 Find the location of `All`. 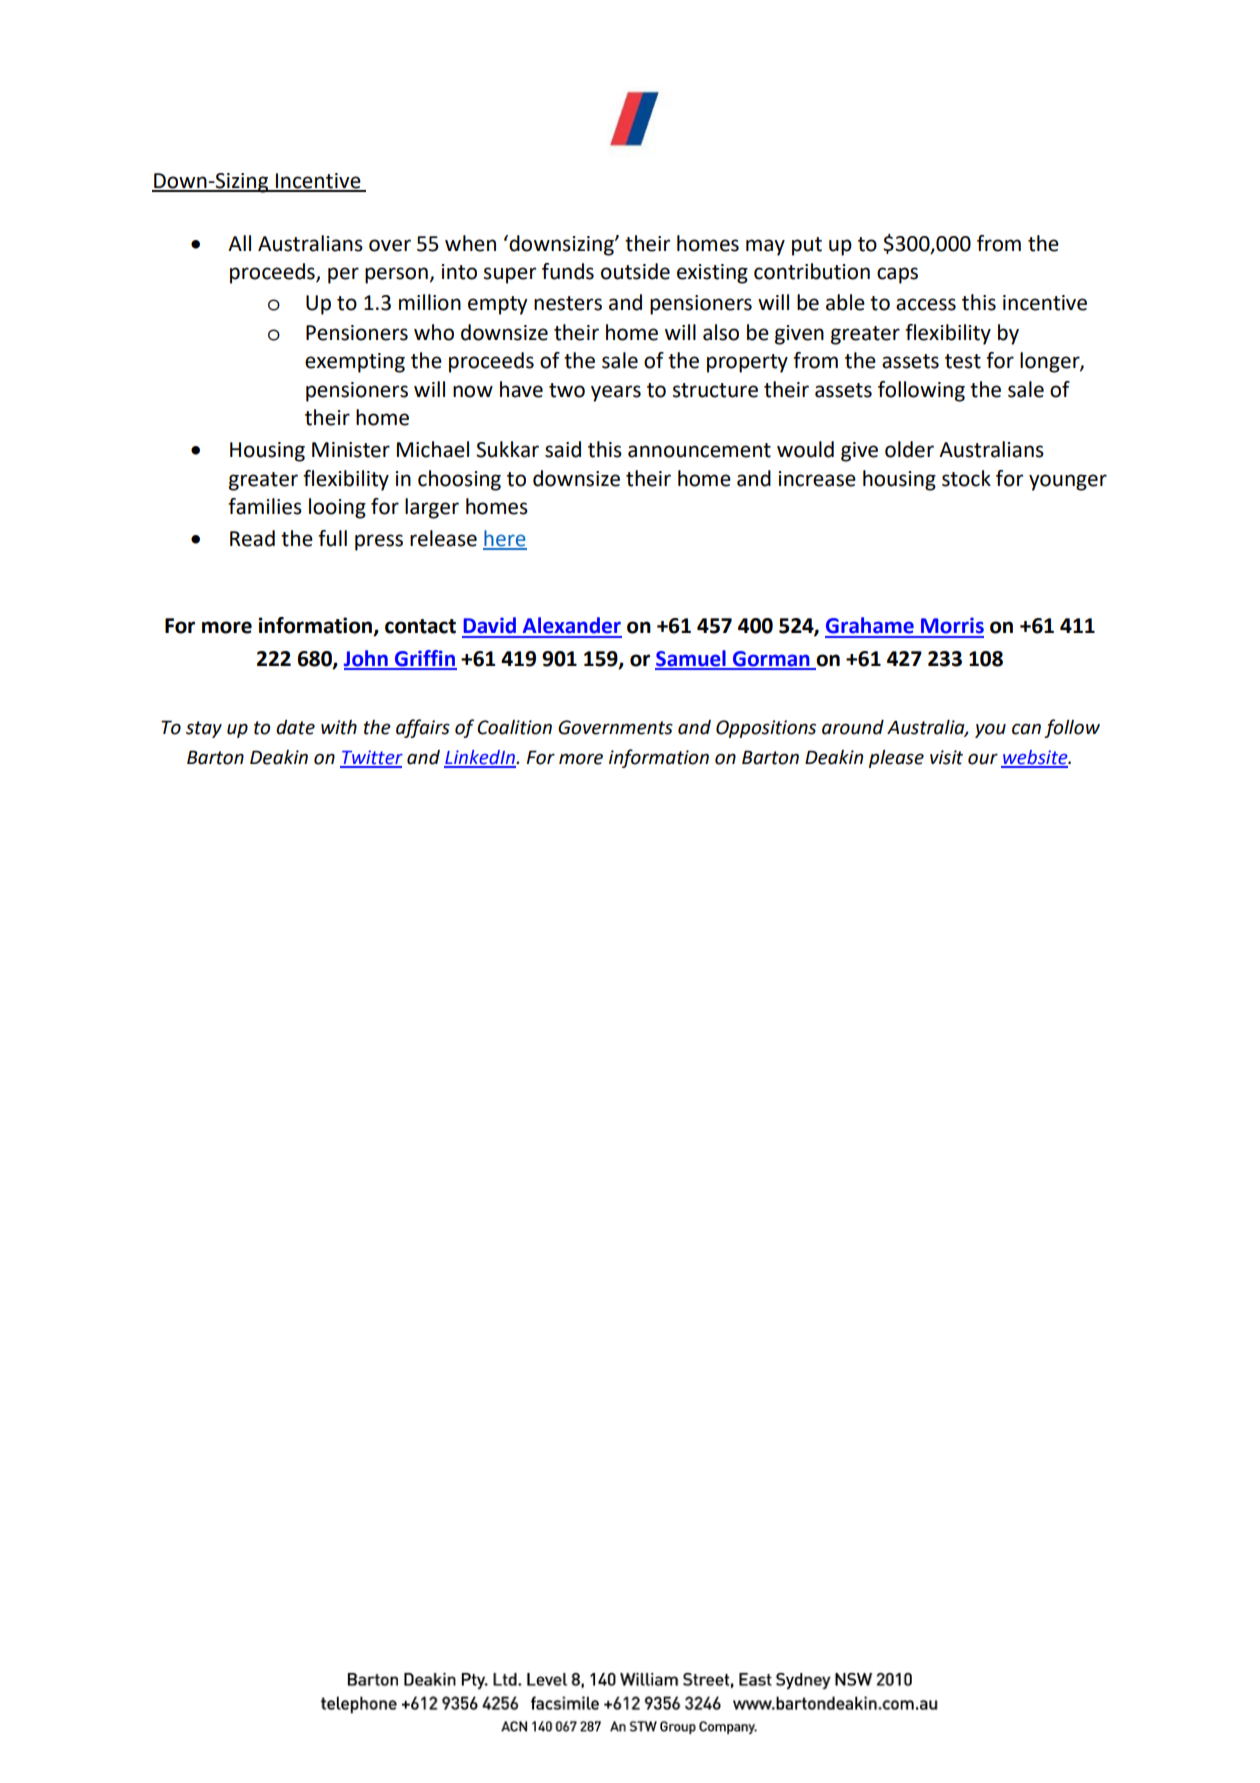

All is located at coordinates (239, 243).
